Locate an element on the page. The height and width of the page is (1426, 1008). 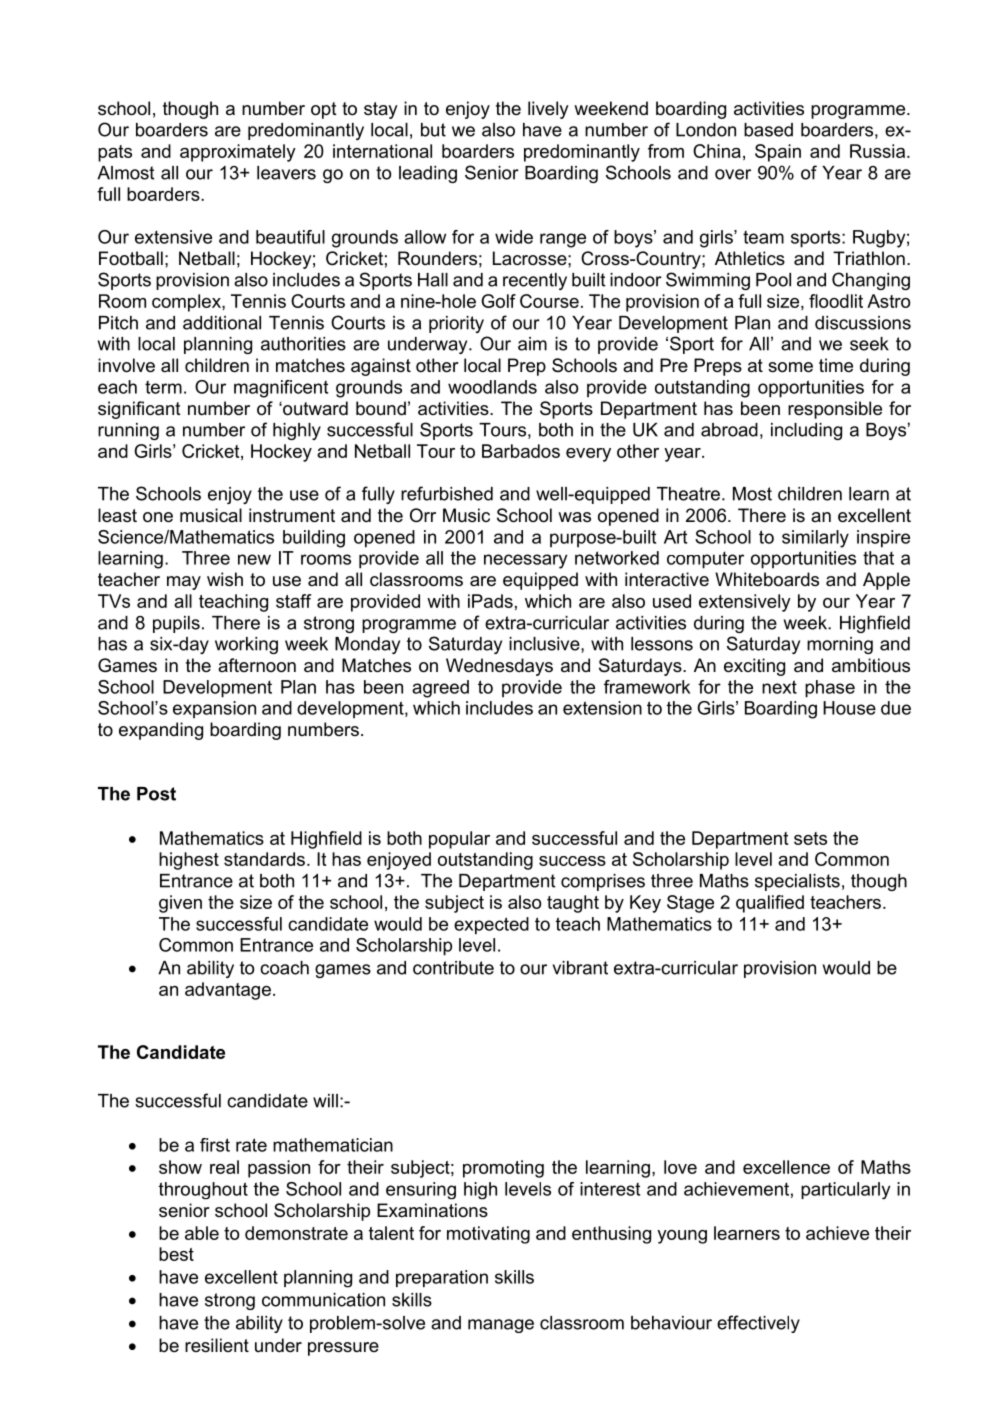
Spain is located at coordinates (778, 153).
